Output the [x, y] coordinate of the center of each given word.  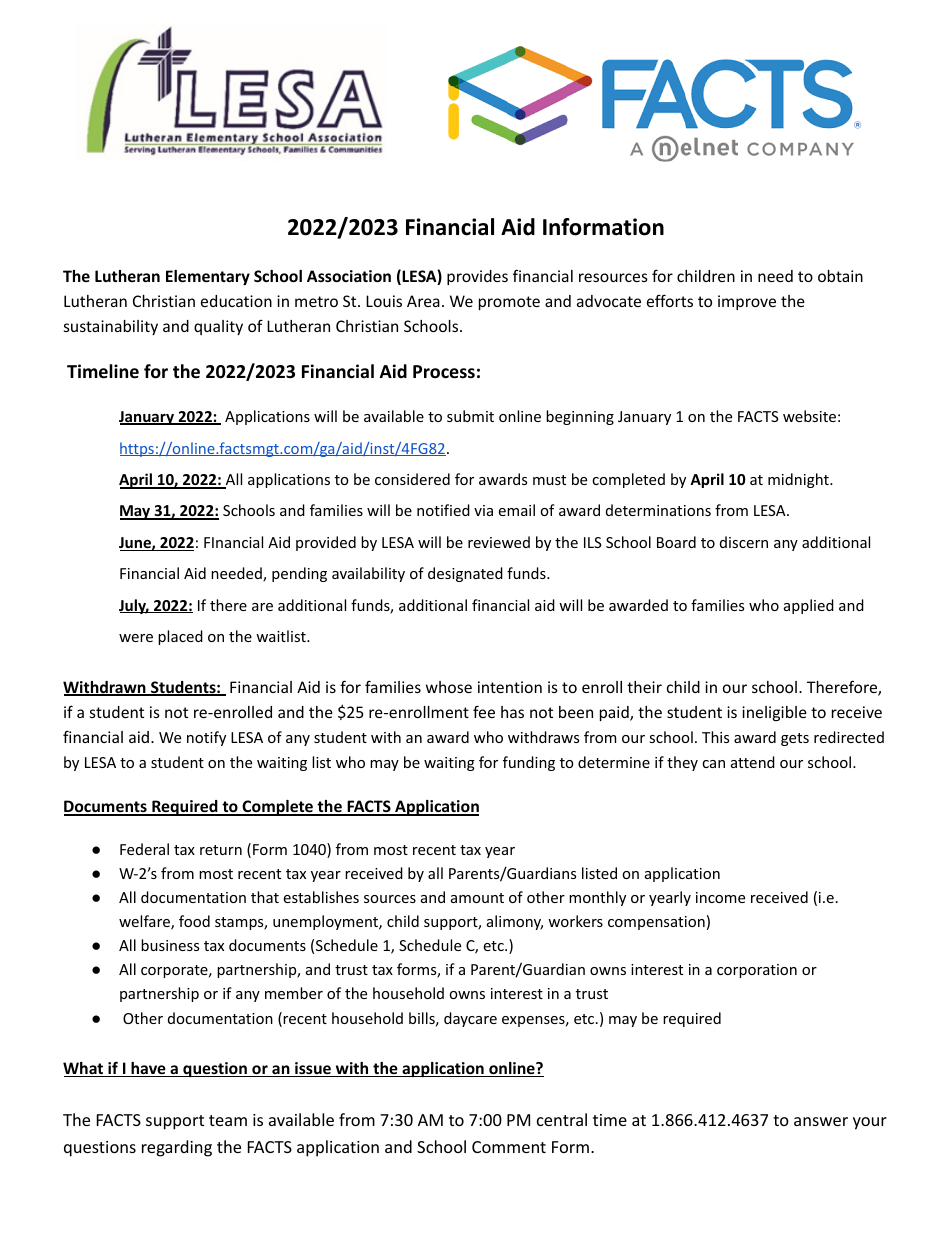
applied [809, 606]
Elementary [208, 277]
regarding [177, 1148]
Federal [144, 849]
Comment [509, 1147]
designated [465, 574]
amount [477, 898]
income [720, 897]
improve [747, 302]
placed [180, 637]
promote [509, 303]
